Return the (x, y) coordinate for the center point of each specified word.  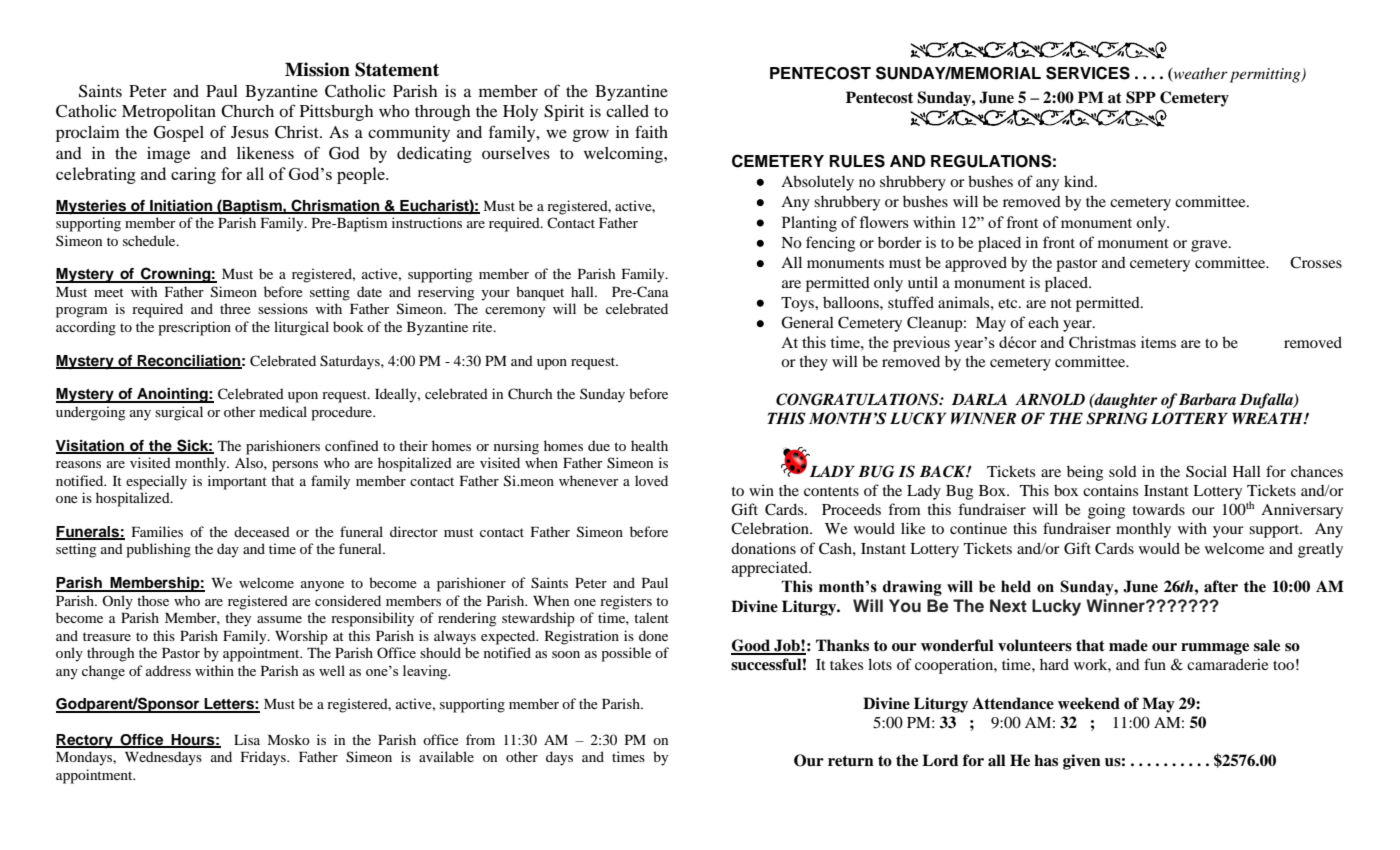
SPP (1141, 97)
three (235, 308)
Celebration (771, 528)
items (1158, 342)
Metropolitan (169, 113)
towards (1159, 509)
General (807, 322)
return (851, 760)
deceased (262, 531)
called (627, 111)
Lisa (247, 739)
